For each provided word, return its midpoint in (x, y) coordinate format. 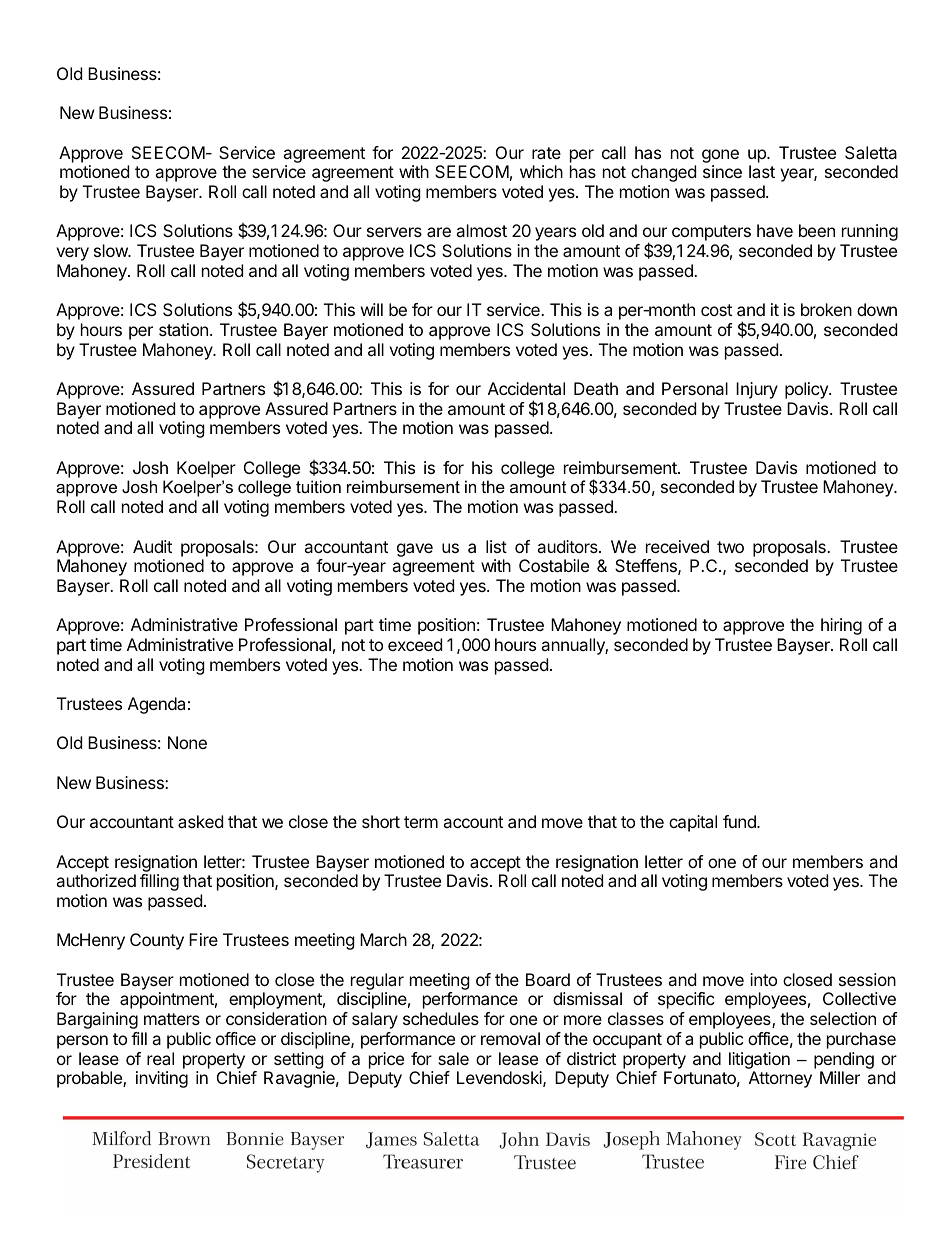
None (187, 742)
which (541, 171)
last (762, 171)
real (160, 1058)
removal (510, 1038)
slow (111, 250)
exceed (415, 644)
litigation (759, 1060)
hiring (841, 626)
